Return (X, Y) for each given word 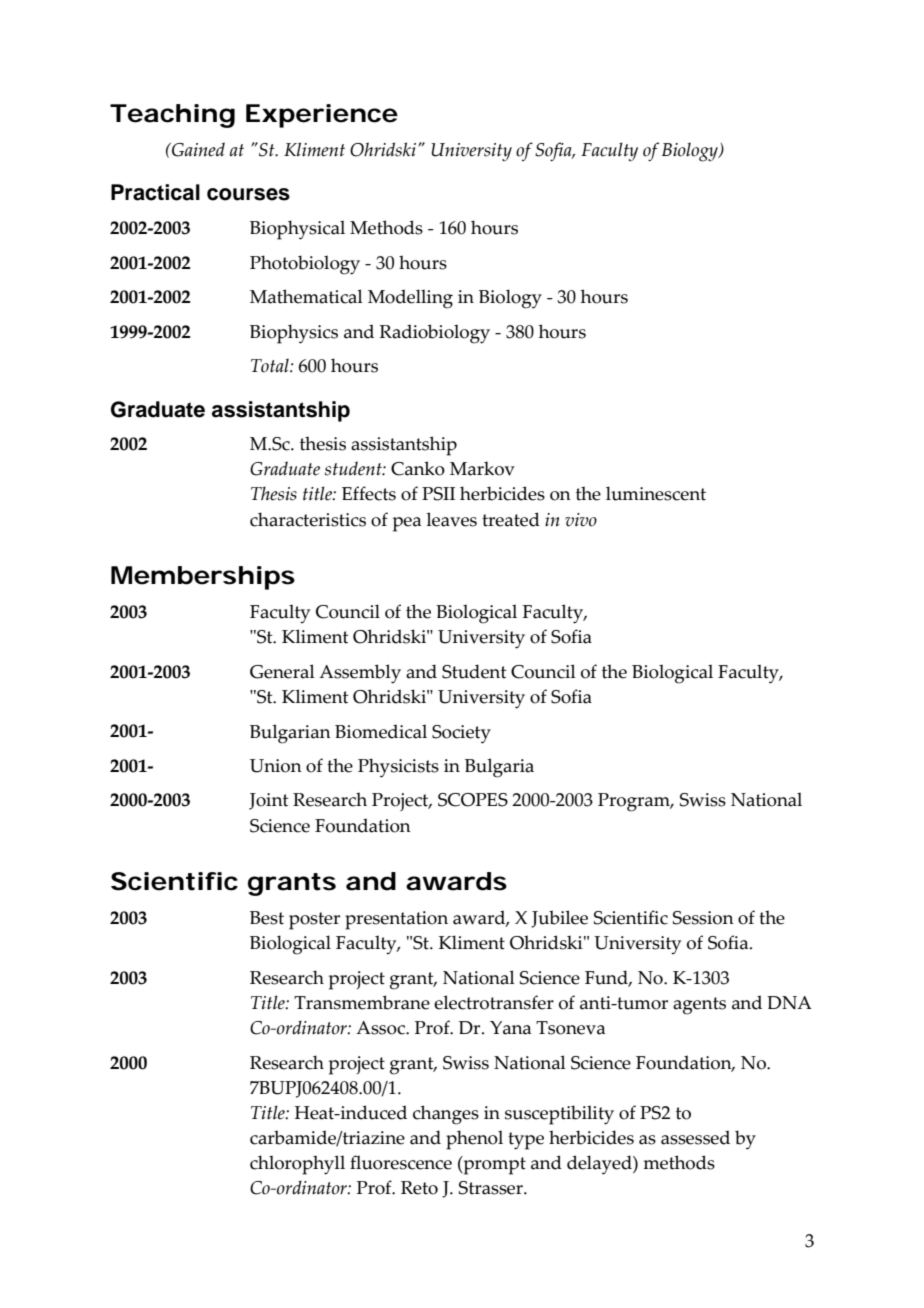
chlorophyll (297, 1165)
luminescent (656, 493)
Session (703, 918)
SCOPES (473, 800)
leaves (451, 519)
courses (248, 194)
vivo (581, 520)
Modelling (410, 299)
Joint (268, 801)
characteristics (308, 519)
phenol (474, 1140)
